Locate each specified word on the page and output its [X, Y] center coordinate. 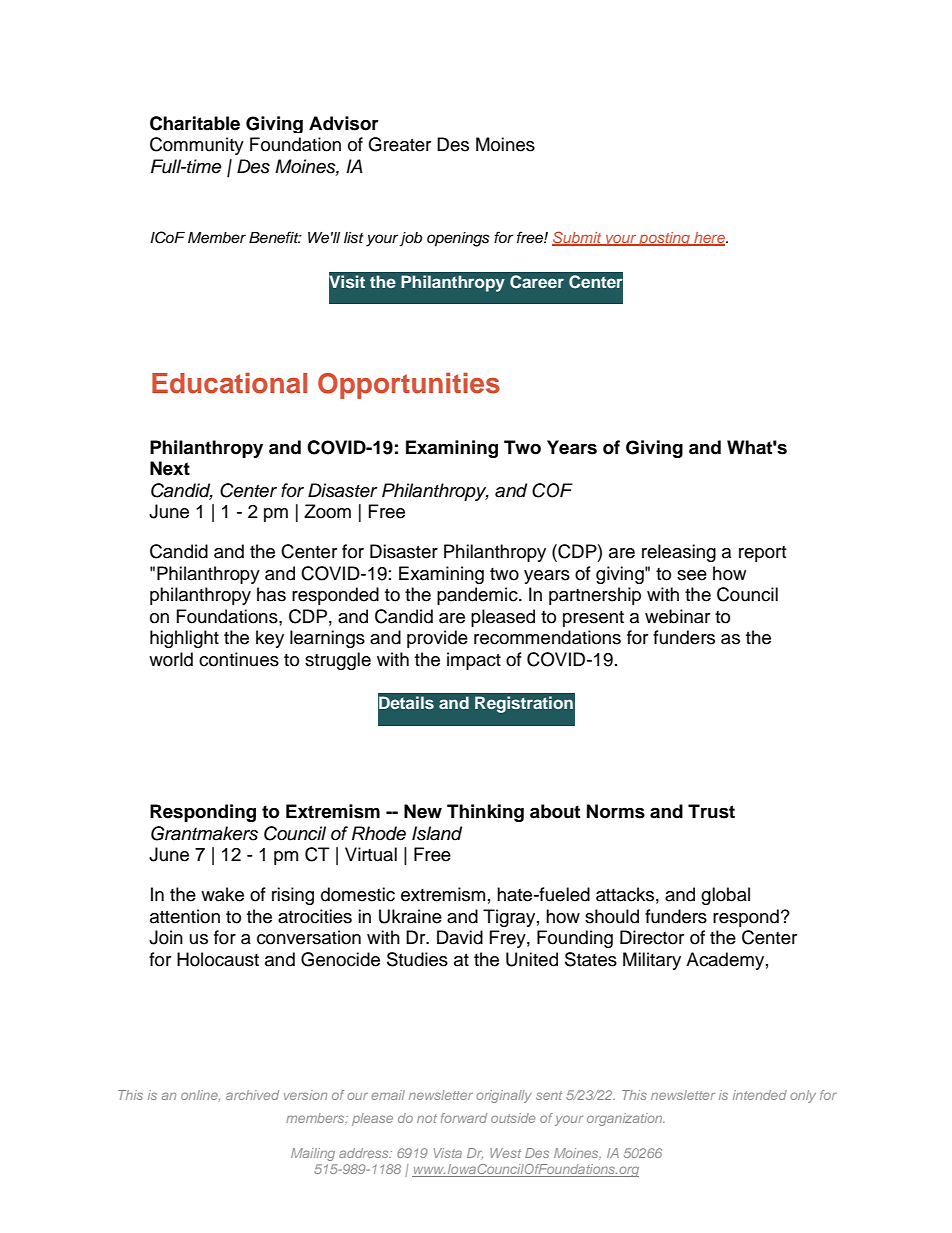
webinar [677, 616]
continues [239, 659]
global [725, 896]
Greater [399, 144]
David [460, 937]
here [709, 238]
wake [222, 894]
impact [474, 661]
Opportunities [409, 386]
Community [197, 146]
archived [252, 1095]
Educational [229, 383]
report [762, 554]
